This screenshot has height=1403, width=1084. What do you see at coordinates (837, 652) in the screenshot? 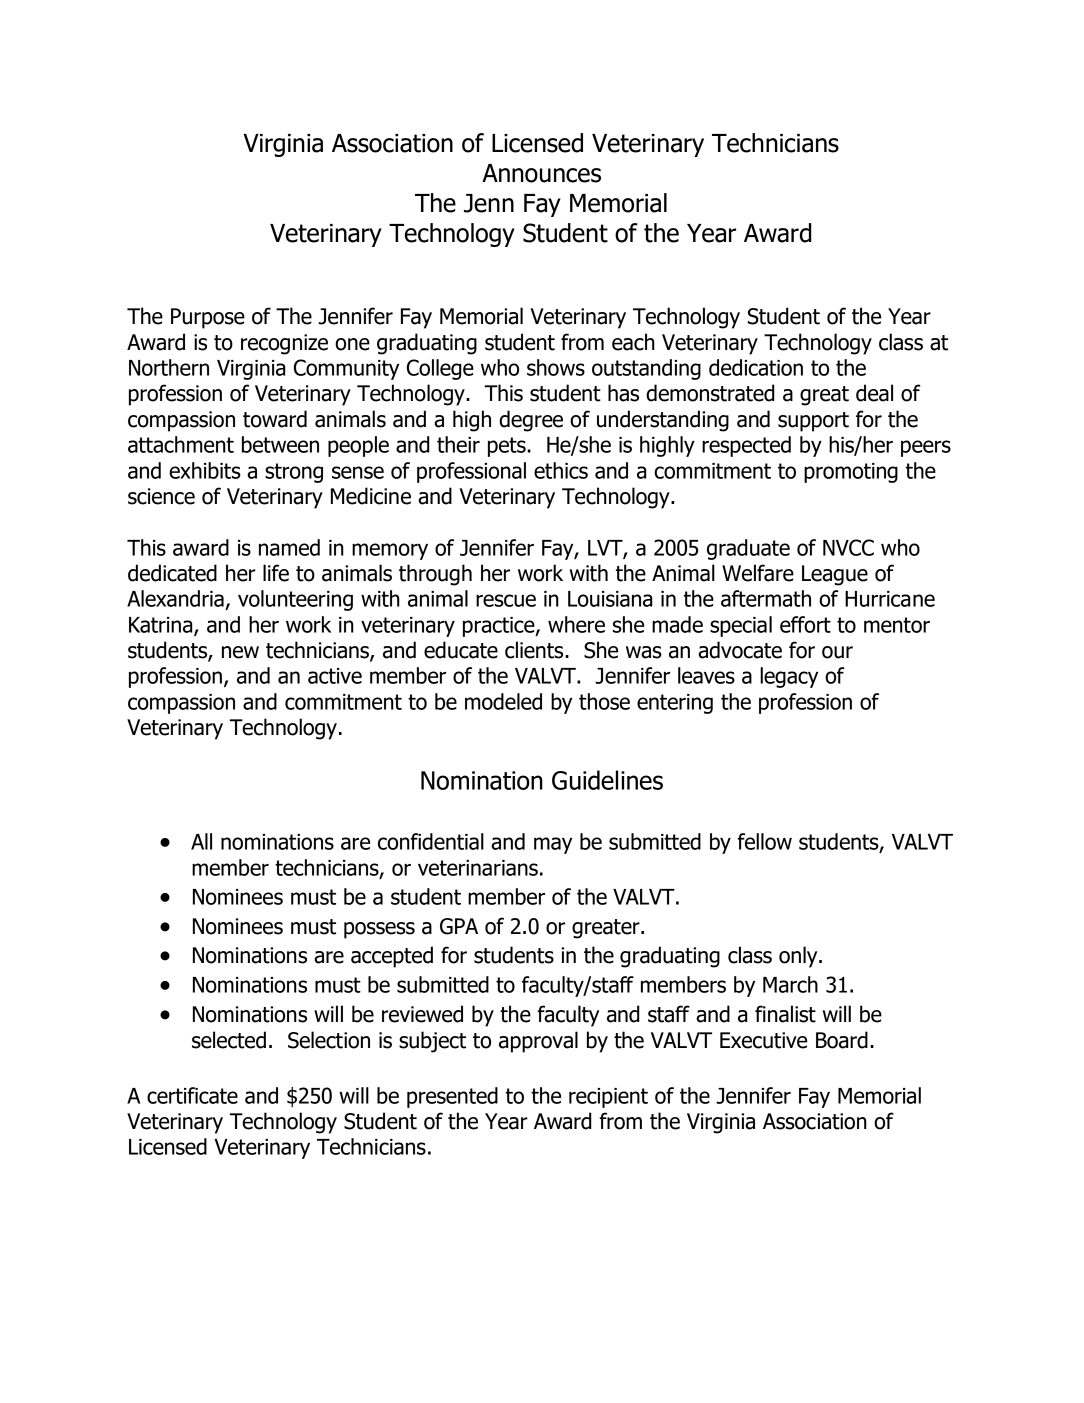
I see `our` at bounding box center [837, 652].
